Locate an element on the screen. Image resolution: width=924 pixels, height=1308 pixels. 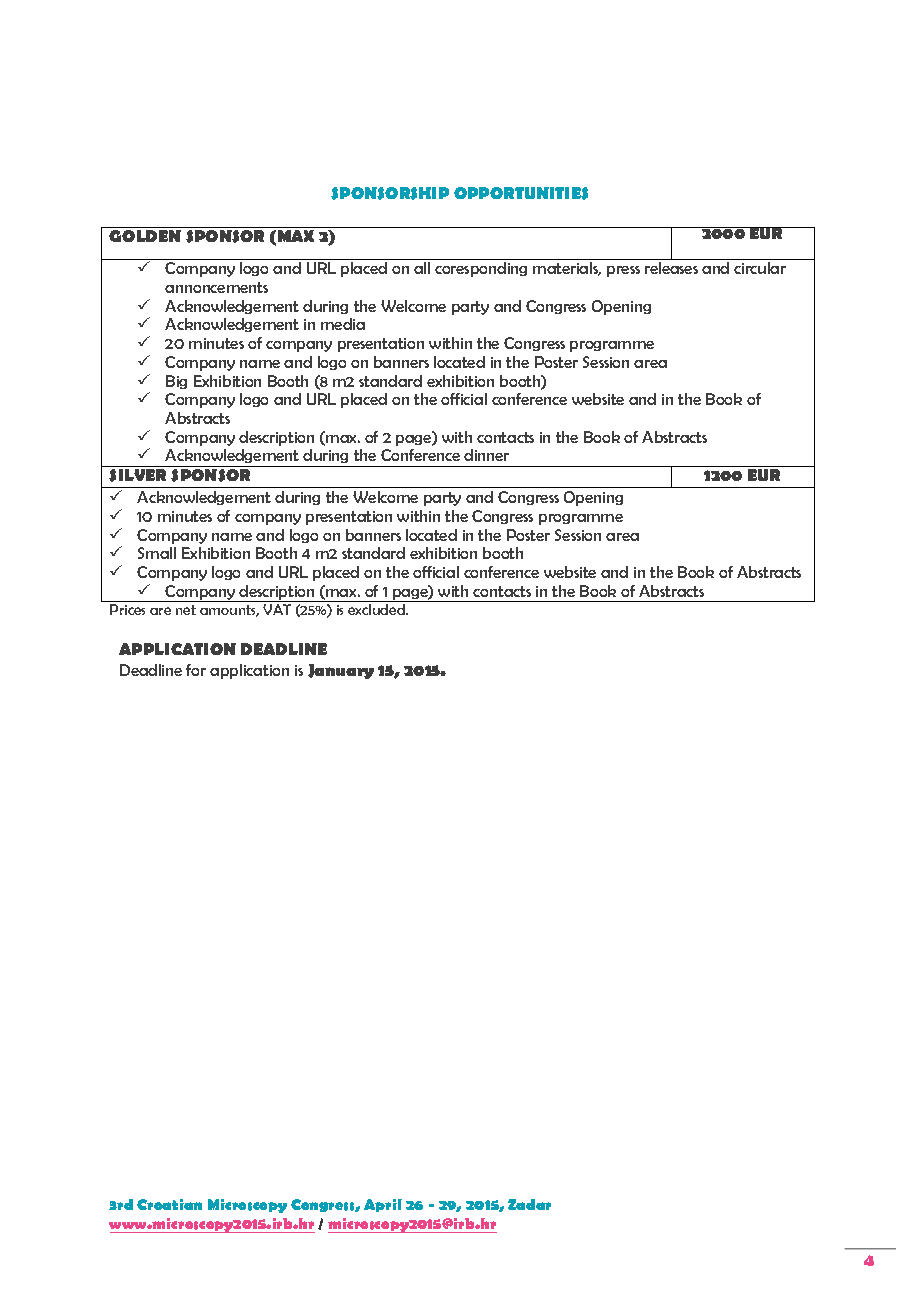
Zadar is located at coordinates (529, 1204).
